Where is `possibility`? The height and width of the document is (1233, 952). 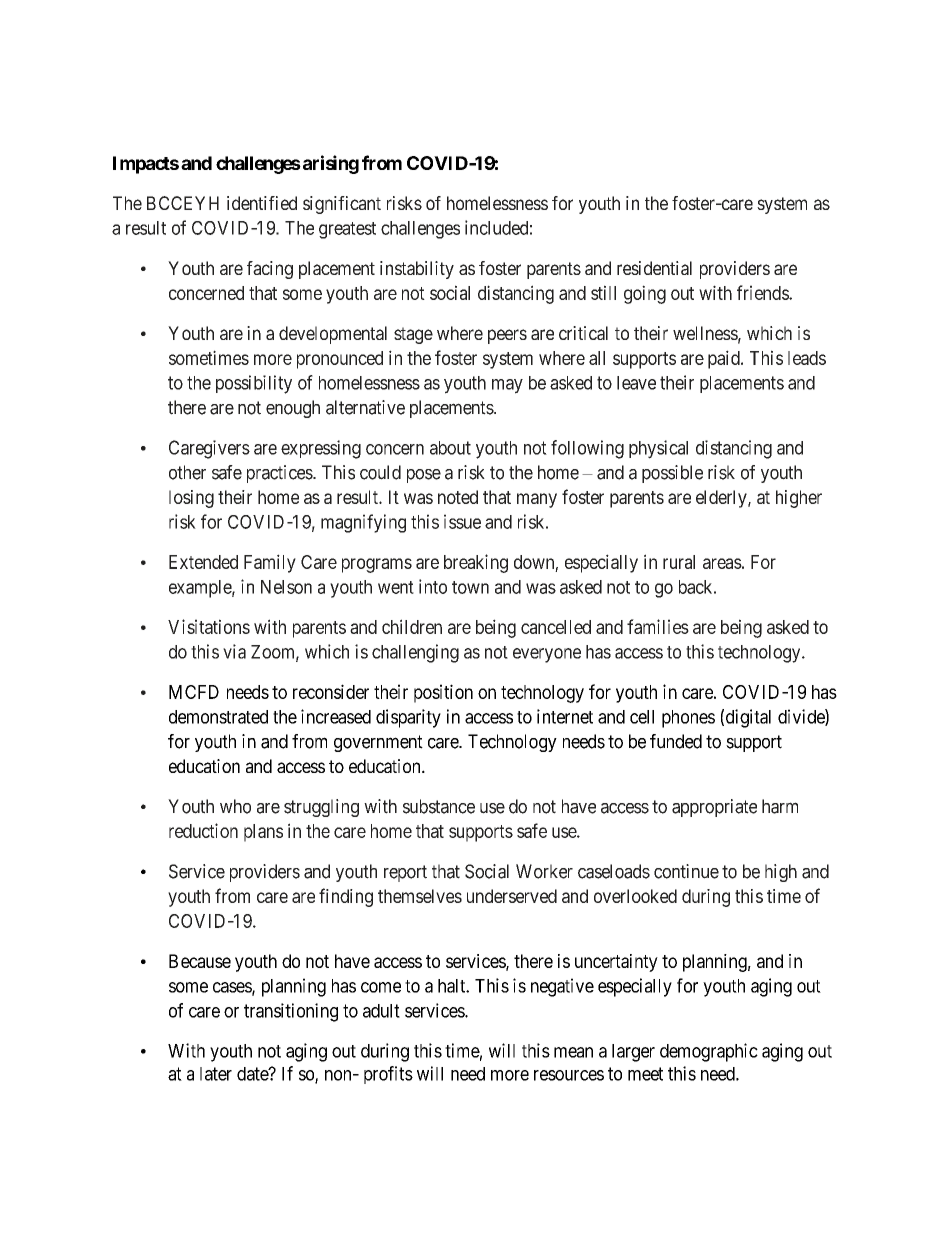 possibility is located at coordinates (254, 384).
